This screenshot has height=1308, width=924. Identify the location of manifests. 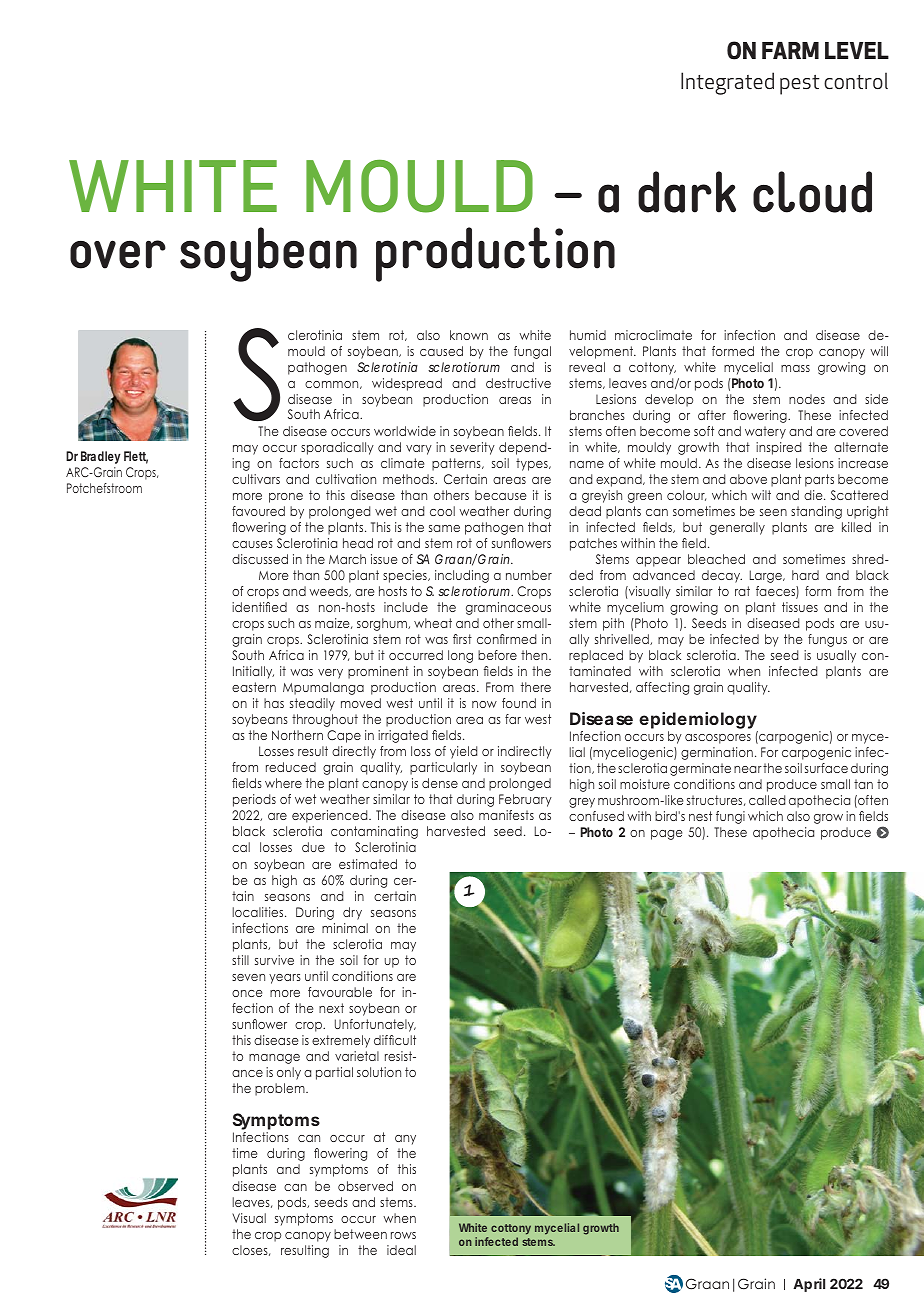
(506, 815).
